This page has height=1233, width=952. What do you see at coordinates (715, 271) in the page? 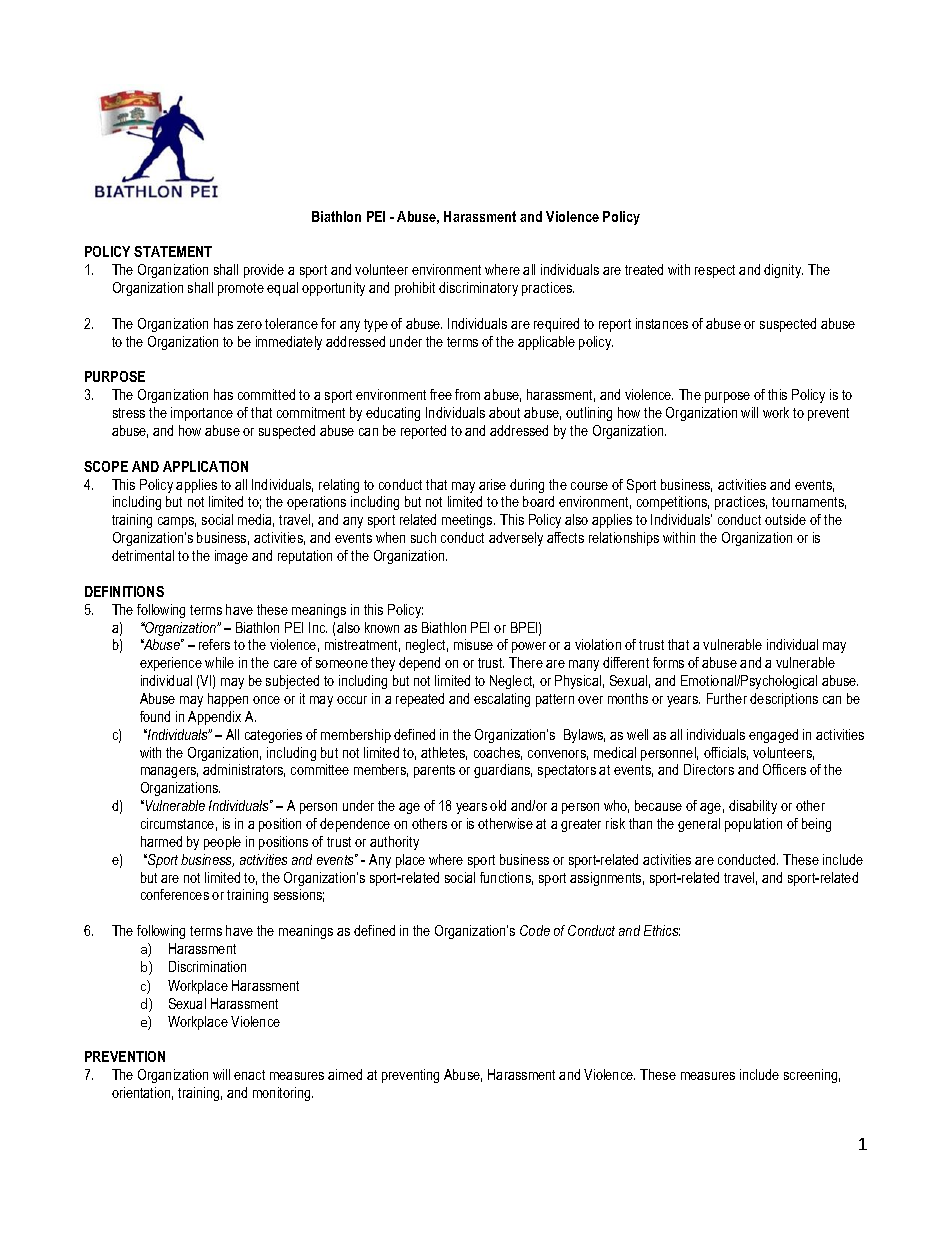
I see `respect` at bounding box center [715, 271].
